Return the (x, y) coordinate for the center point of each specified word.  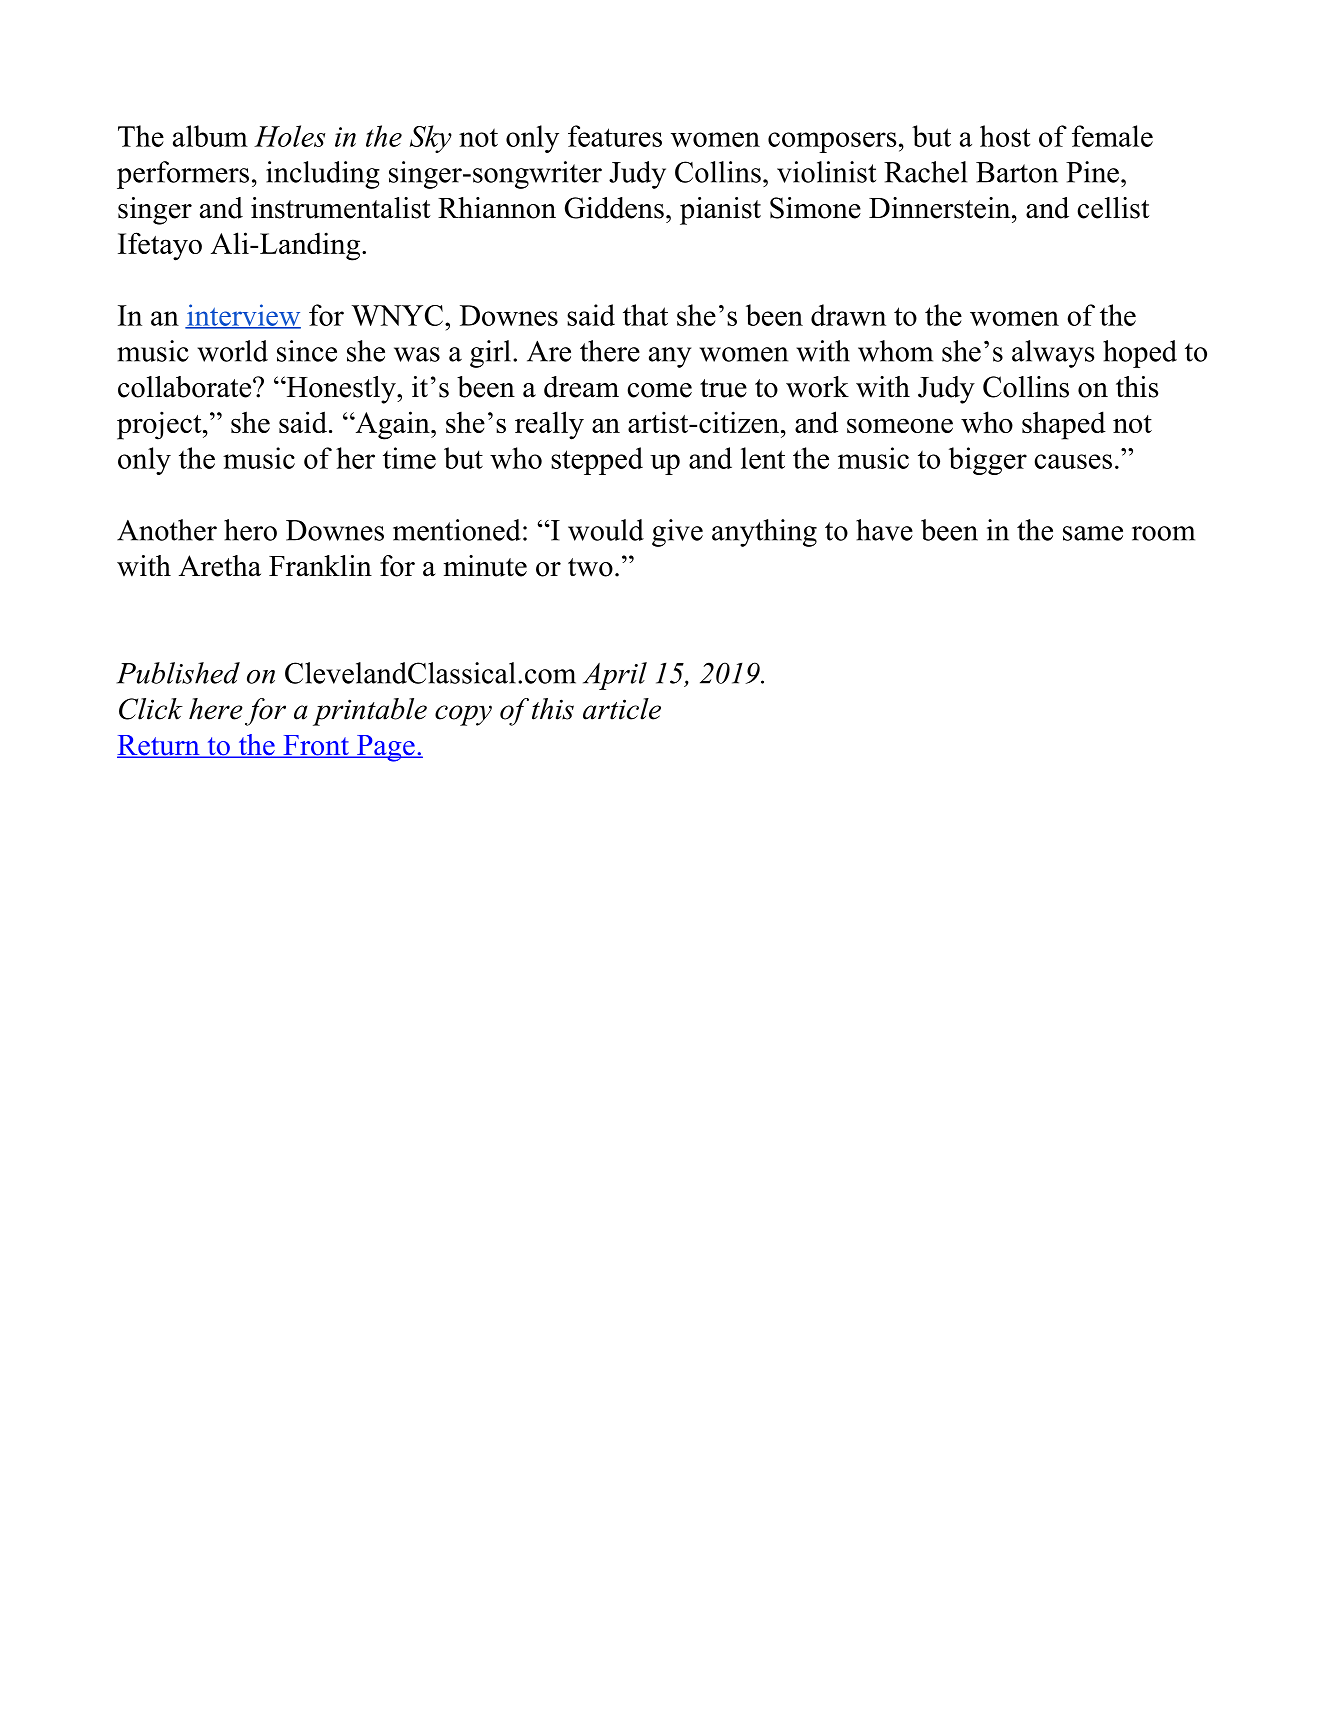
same (1093, 533)
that (645, 315)
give (677, 533)
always (1053, 354)
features (615, 136)
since (307, 351)
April (615, 676)
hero (250, 530)
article (622, 709)
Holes (289, 136)
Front (316, 746)
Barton (1017, 172)
